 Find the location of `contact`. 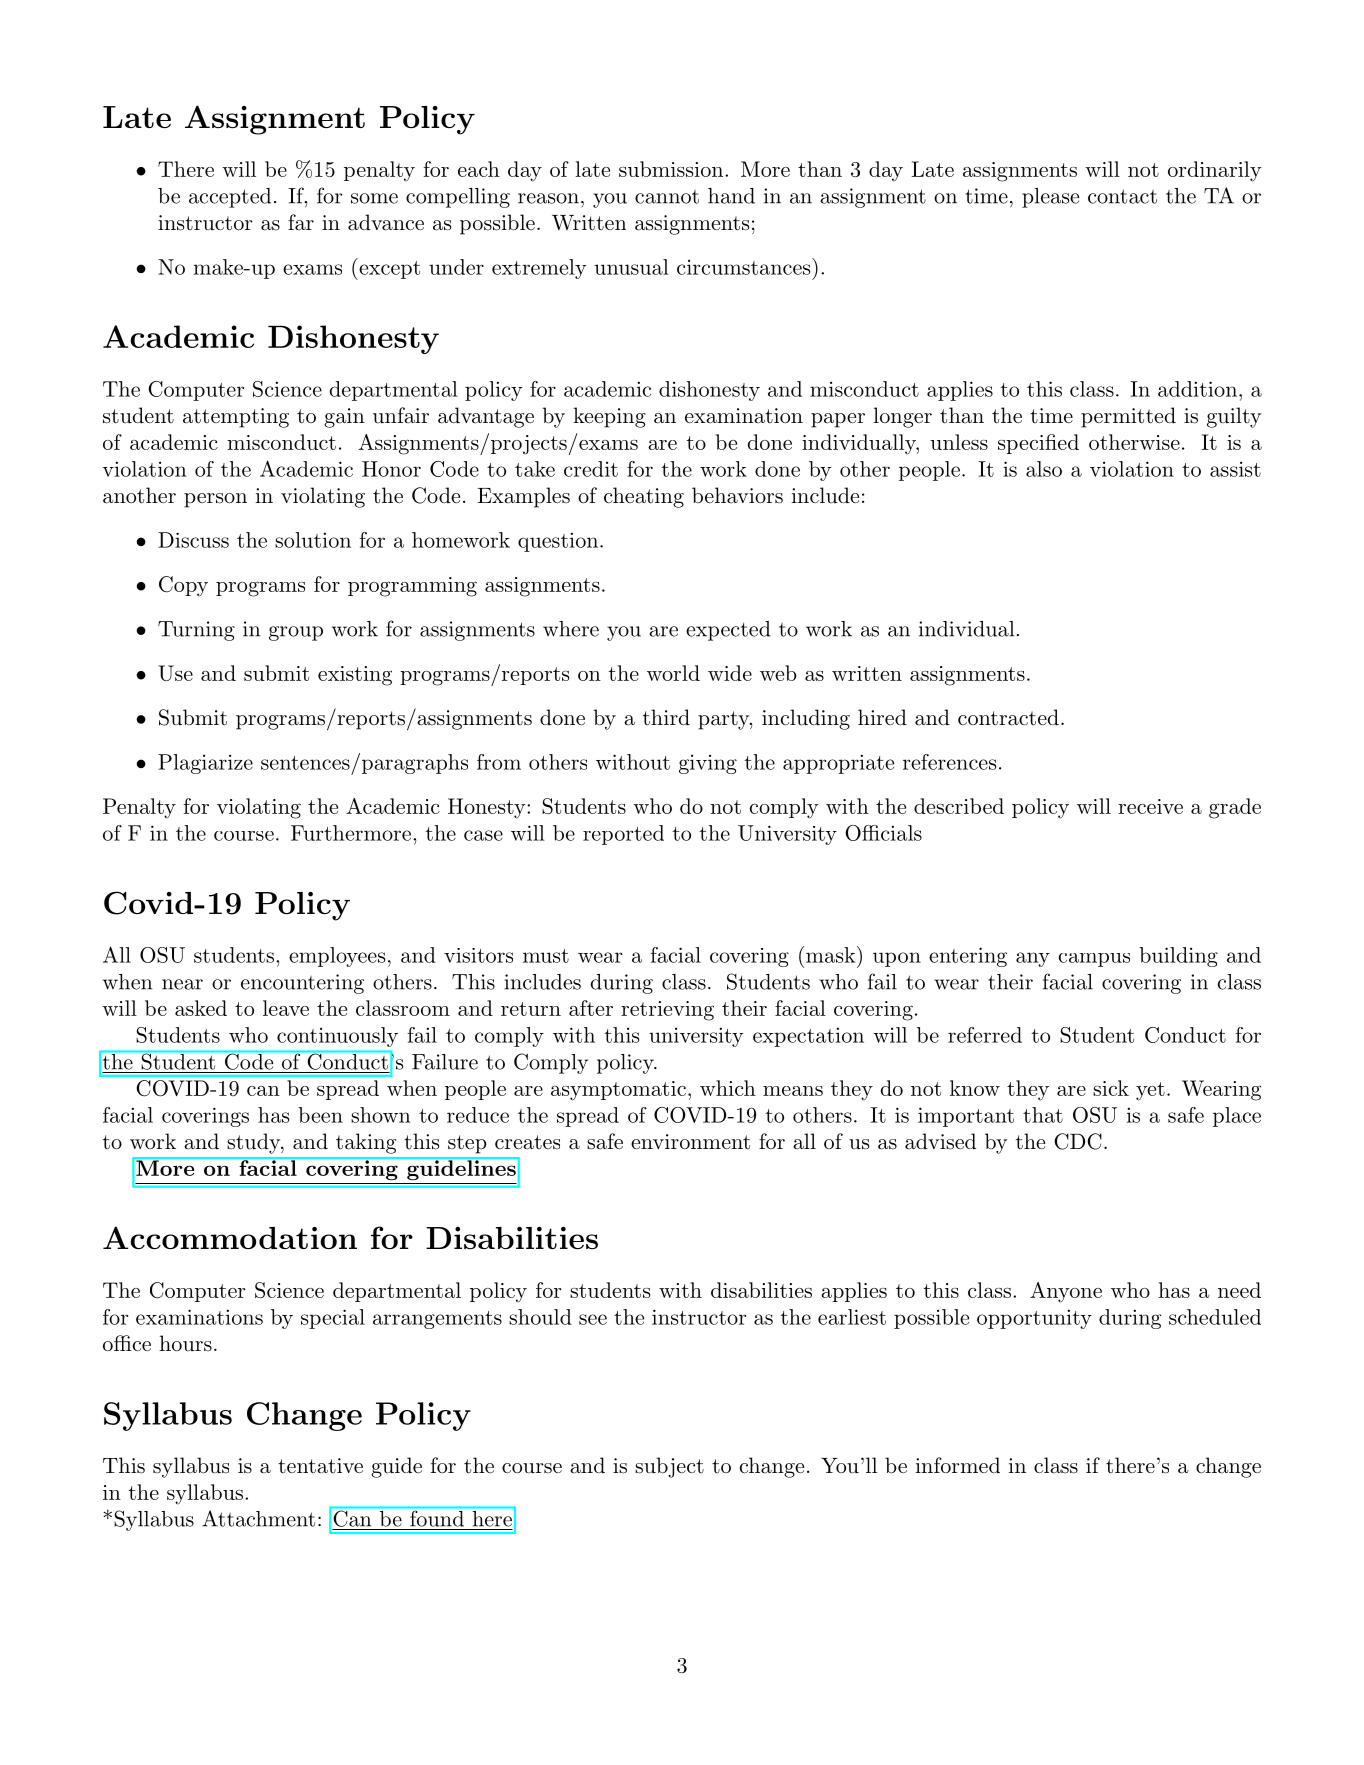

contact is located at coordinates (1122, 196).
